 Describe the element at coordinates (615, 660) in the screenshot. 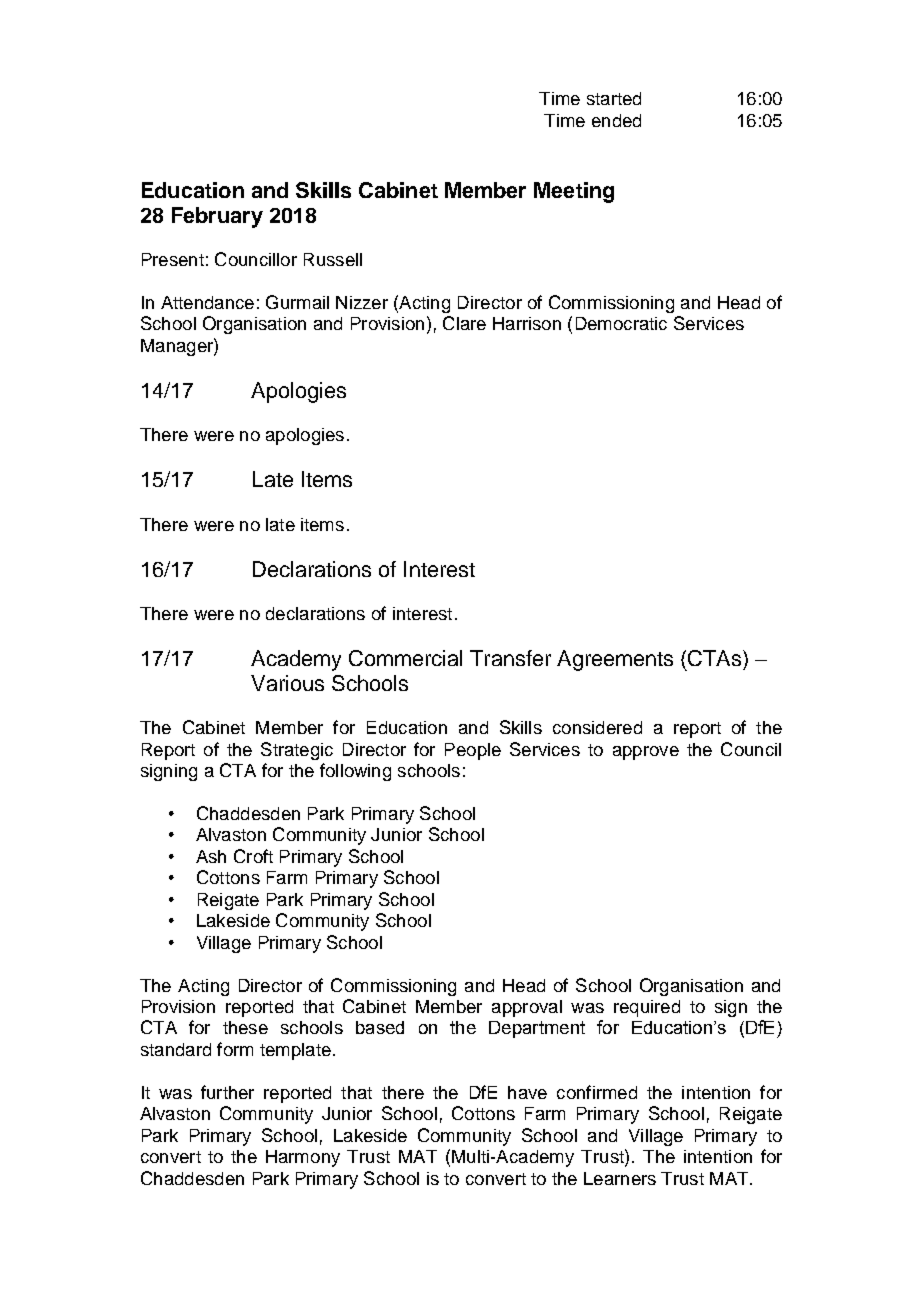

I see `Agreements` at that location.
